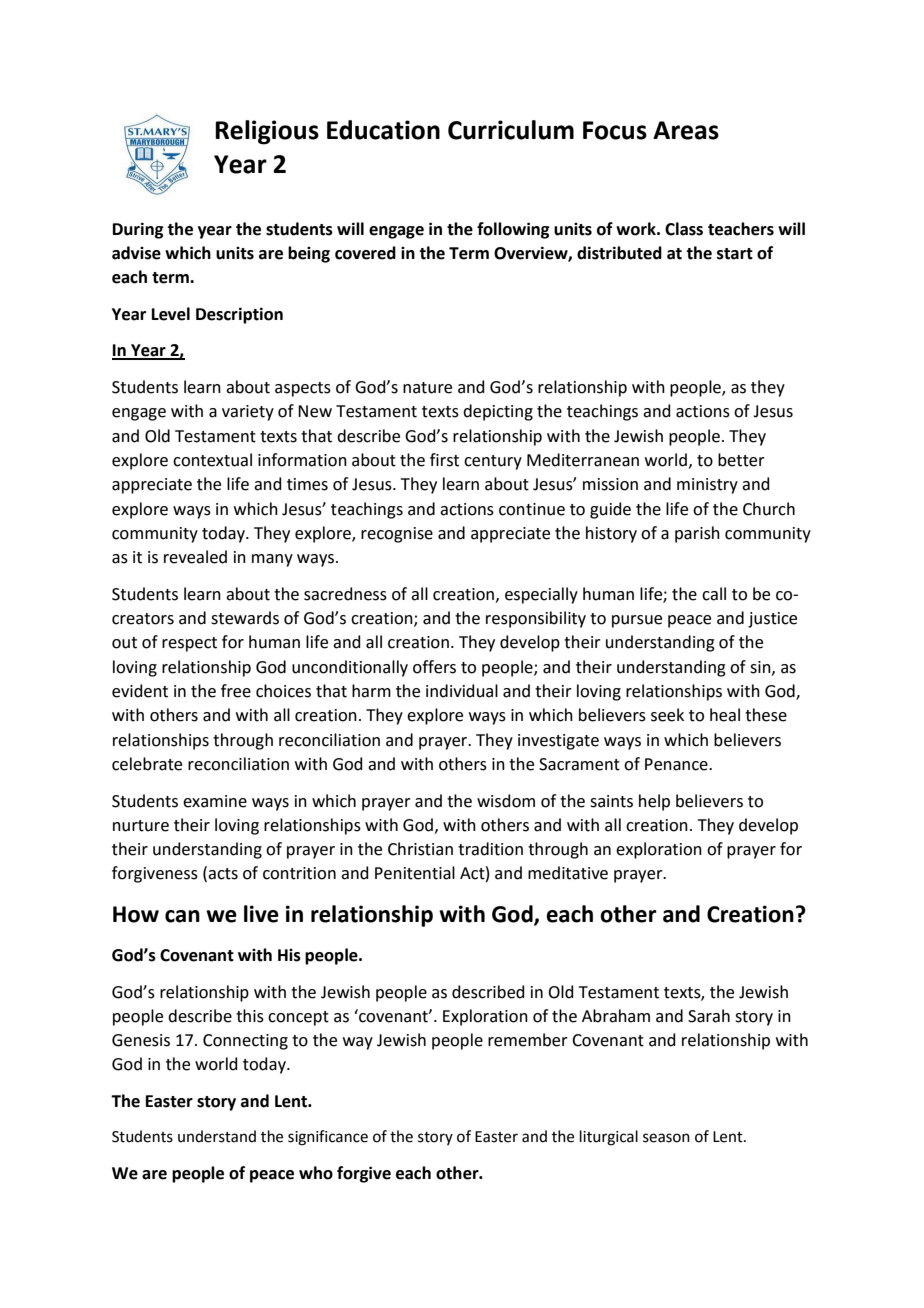 This document has height=1308, width=924. Describe the element at coordinates (420, 849) in the document. I see `Christian` at that location.
